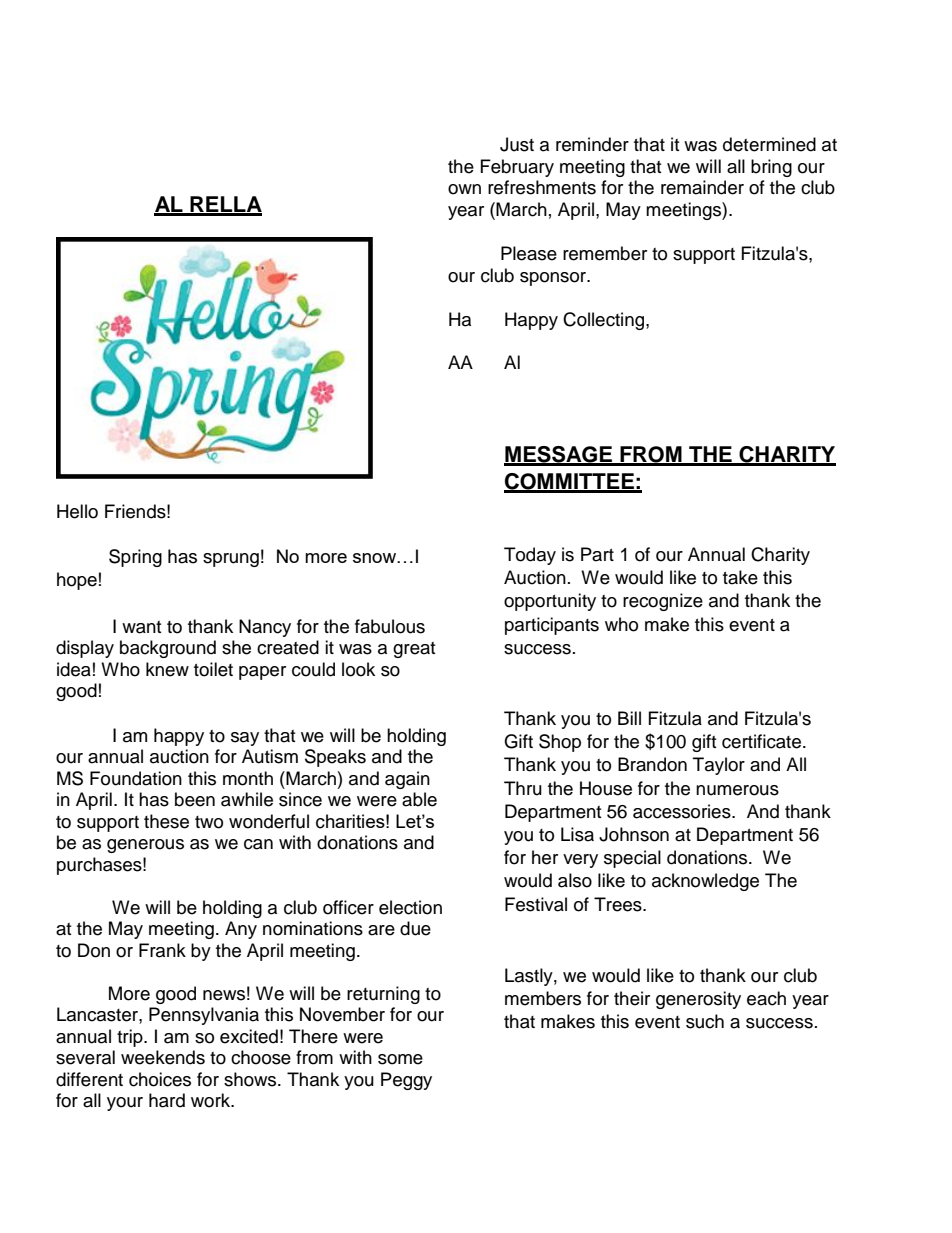 This document has width=952, height=1233. Describe the element at coordinates (464, 189) in the document. I see `own` at that location.
